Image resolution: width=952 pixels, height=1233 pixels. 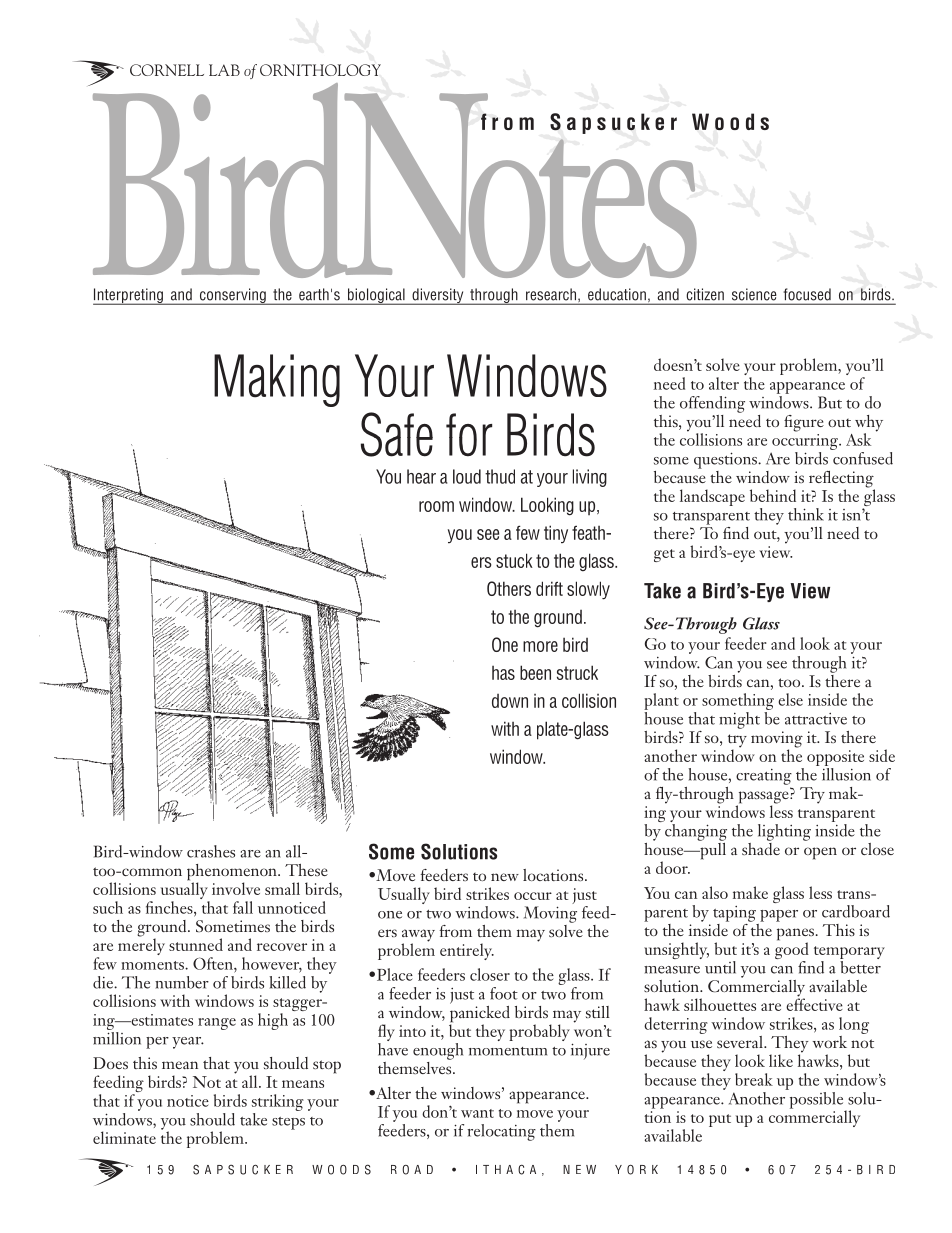 What do you see at coordinates (277, 380) in the document?
I see `Making` at bounding box center [277, 380].
